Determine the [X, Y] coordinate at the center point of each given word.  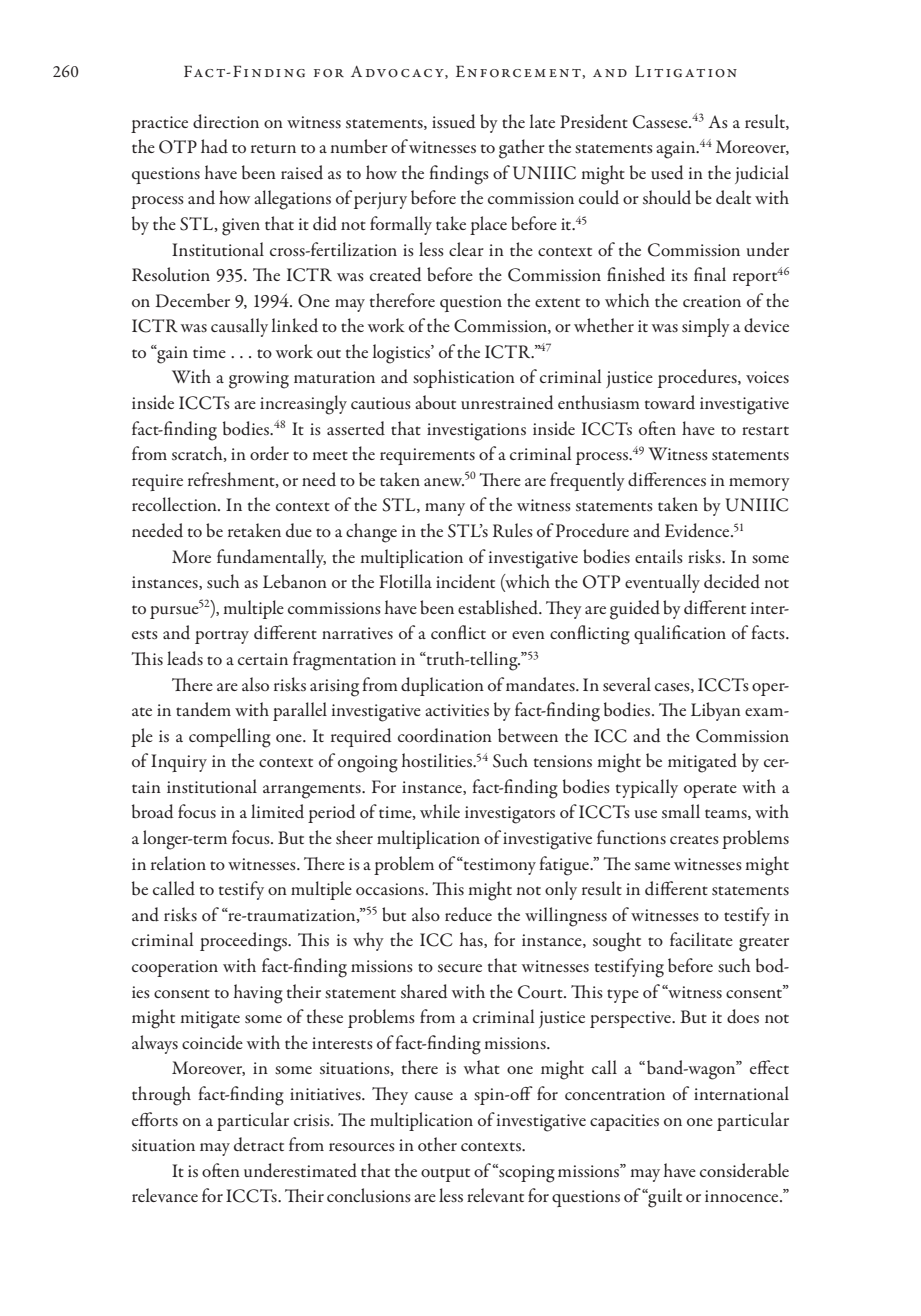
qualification [680, 634]
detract [259, 1144]
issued [454, 121]
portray [222, 637]
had [214, 146]
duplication [442, 686]
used [667, 172]
